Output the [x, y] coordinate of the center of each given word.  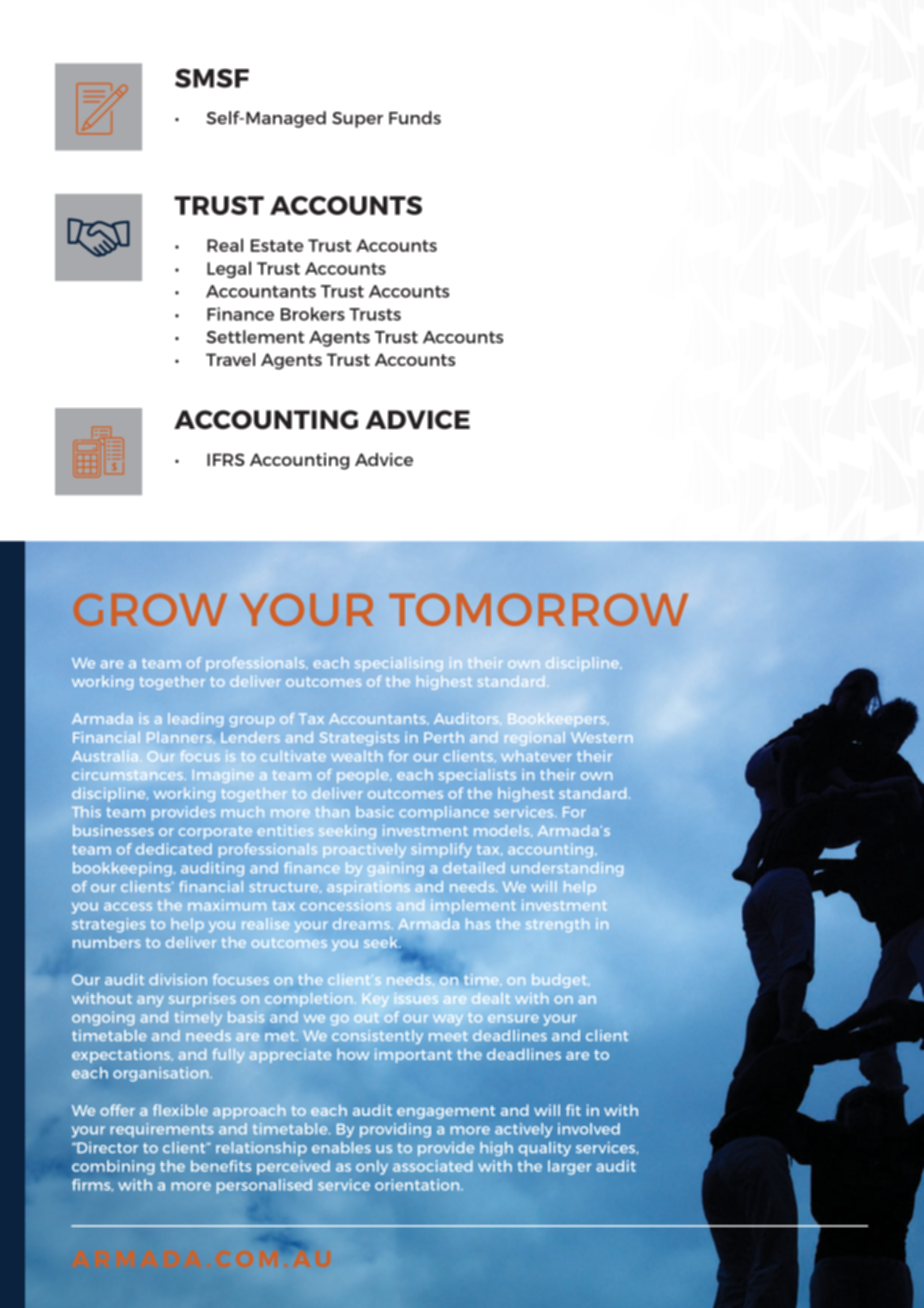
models [503, 831]
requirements [162, 1130]
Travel [230, 359]
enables [341, 1147]
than [332, 811]
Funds [415, 118]
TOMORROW [538, 609]
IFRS [226, 459]
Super [357, 120]
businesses [113, 830]
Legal [229, 269]
